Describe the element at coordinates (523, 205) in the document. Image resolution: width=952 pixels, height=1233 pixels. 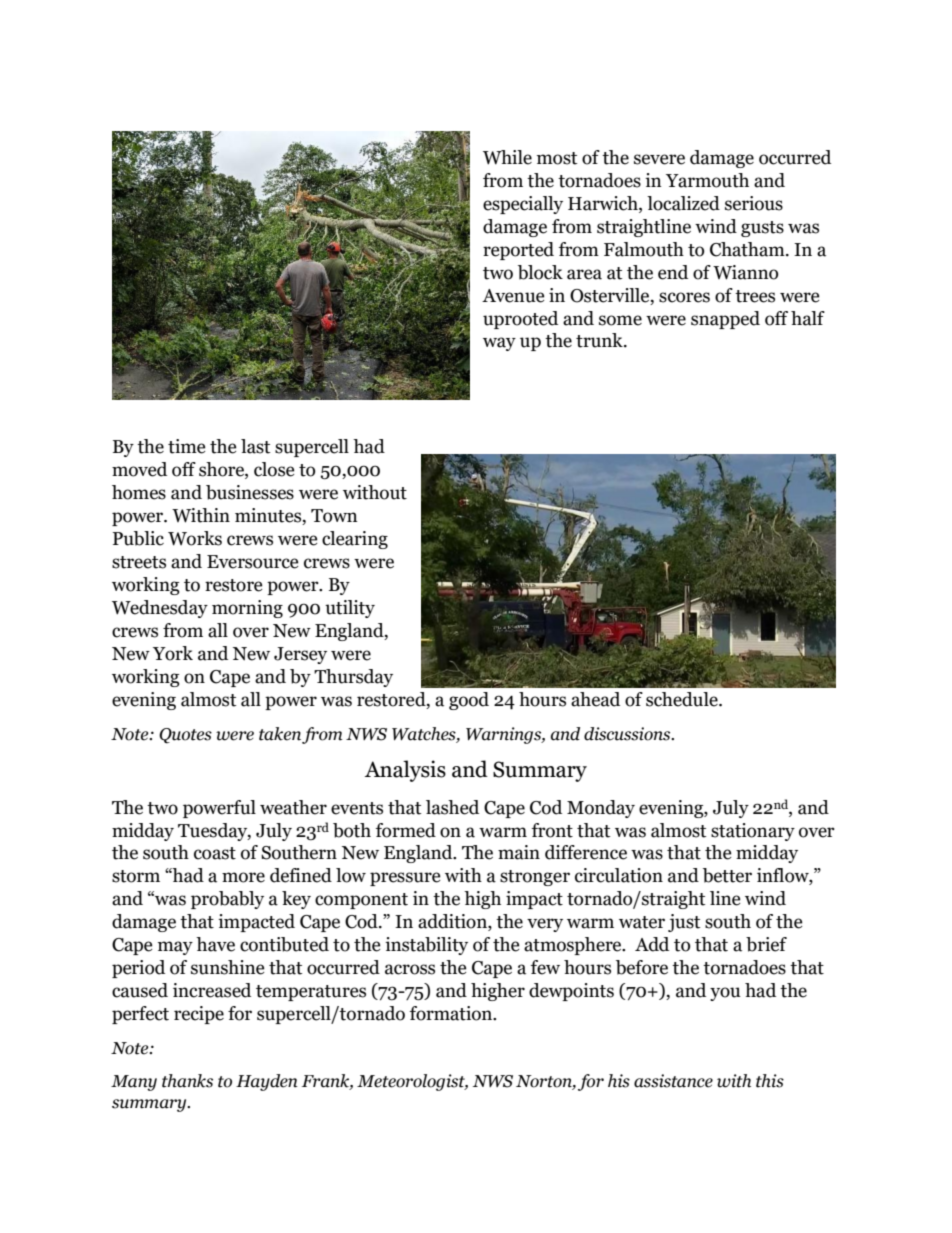
I see `especially` at that location.
